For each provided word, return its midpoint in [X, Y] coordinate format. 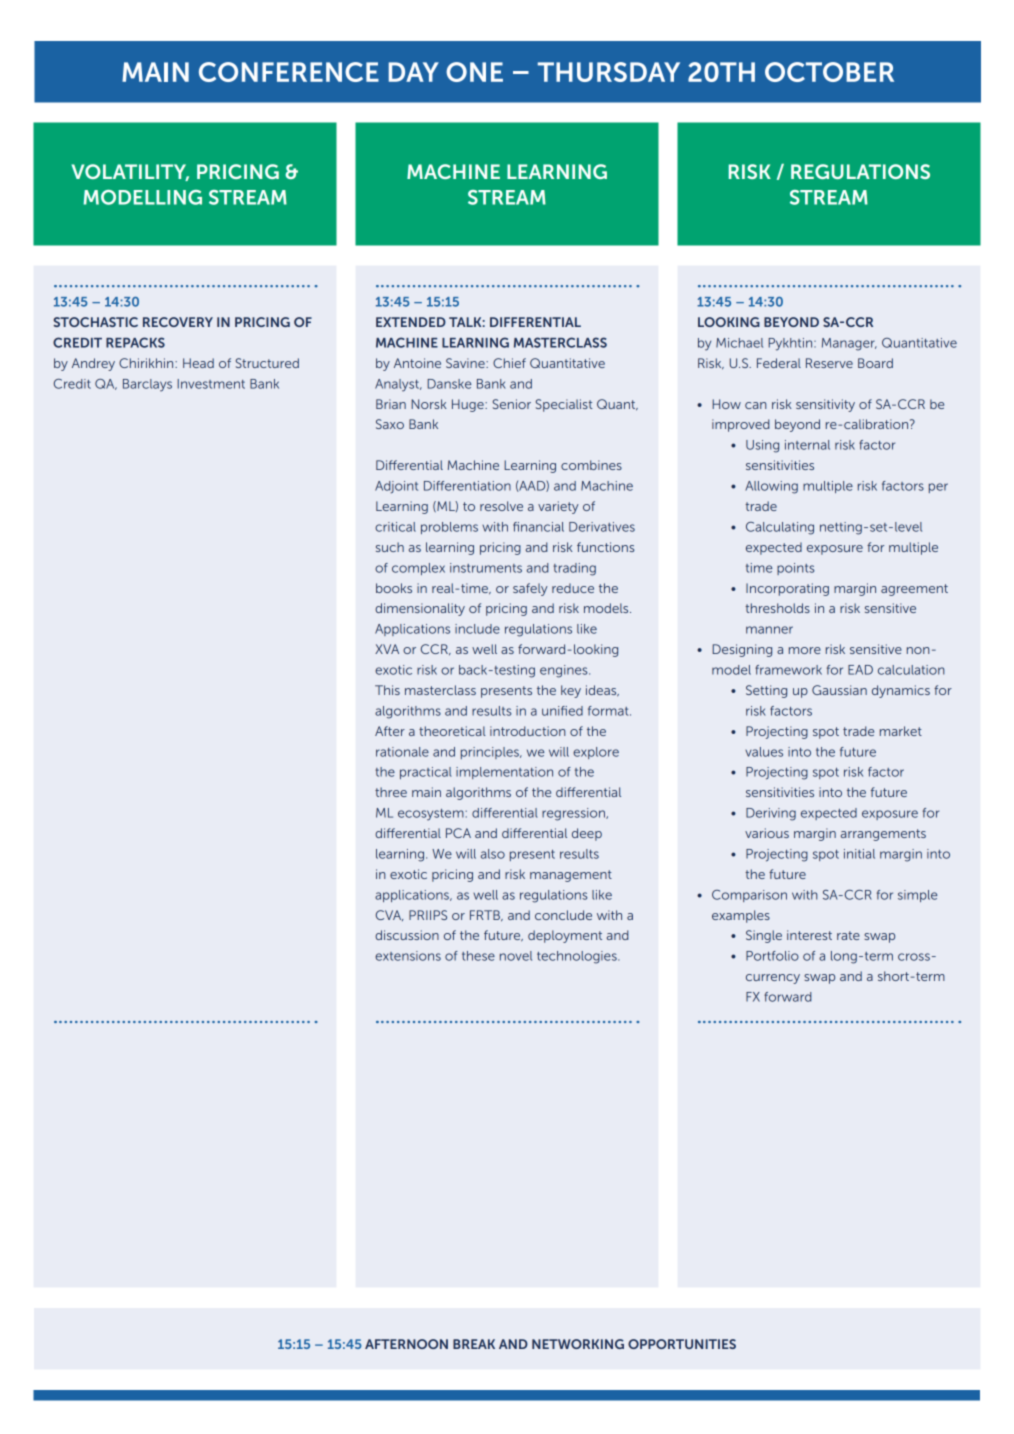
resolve [501, 506]
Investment [211, 384]
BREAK [474, 1344]
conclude [563, 915]
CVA [389, 915]
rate [848, 935]
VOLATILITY [130, 172]
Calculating [780, 528]
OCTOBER [829, 72]
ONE [474, 72]
